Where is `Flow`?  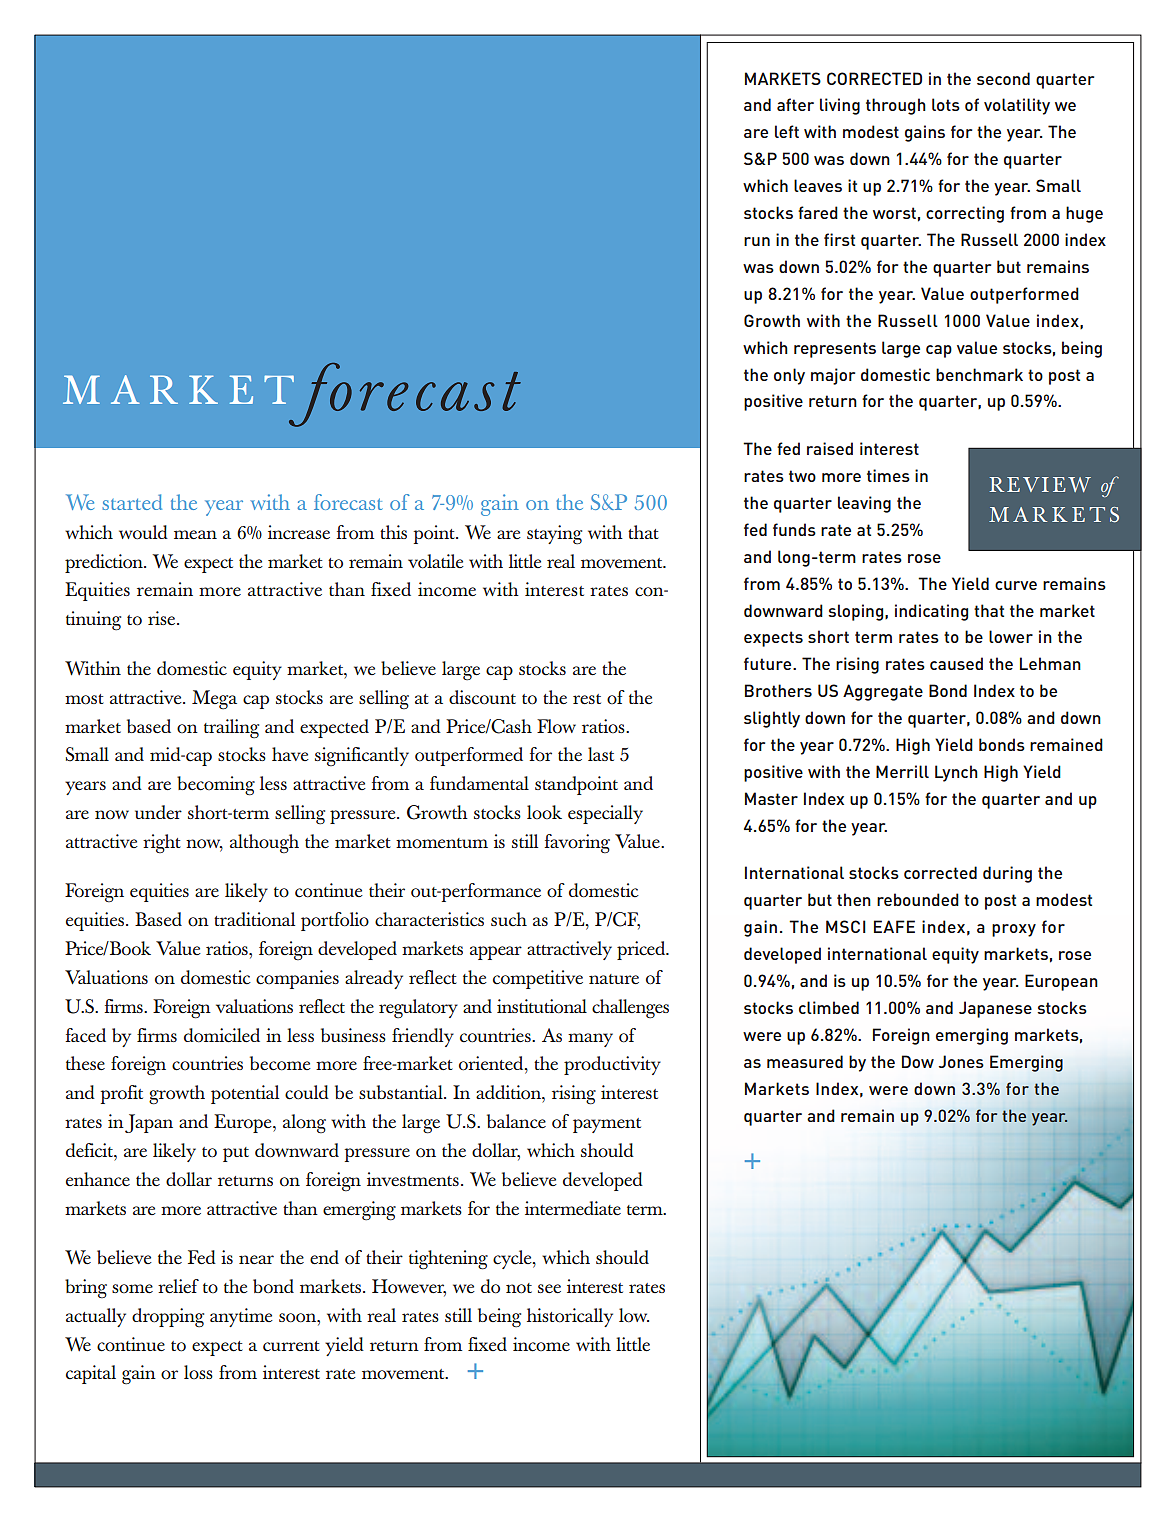
Flow is located at coordinates (556, 726).
